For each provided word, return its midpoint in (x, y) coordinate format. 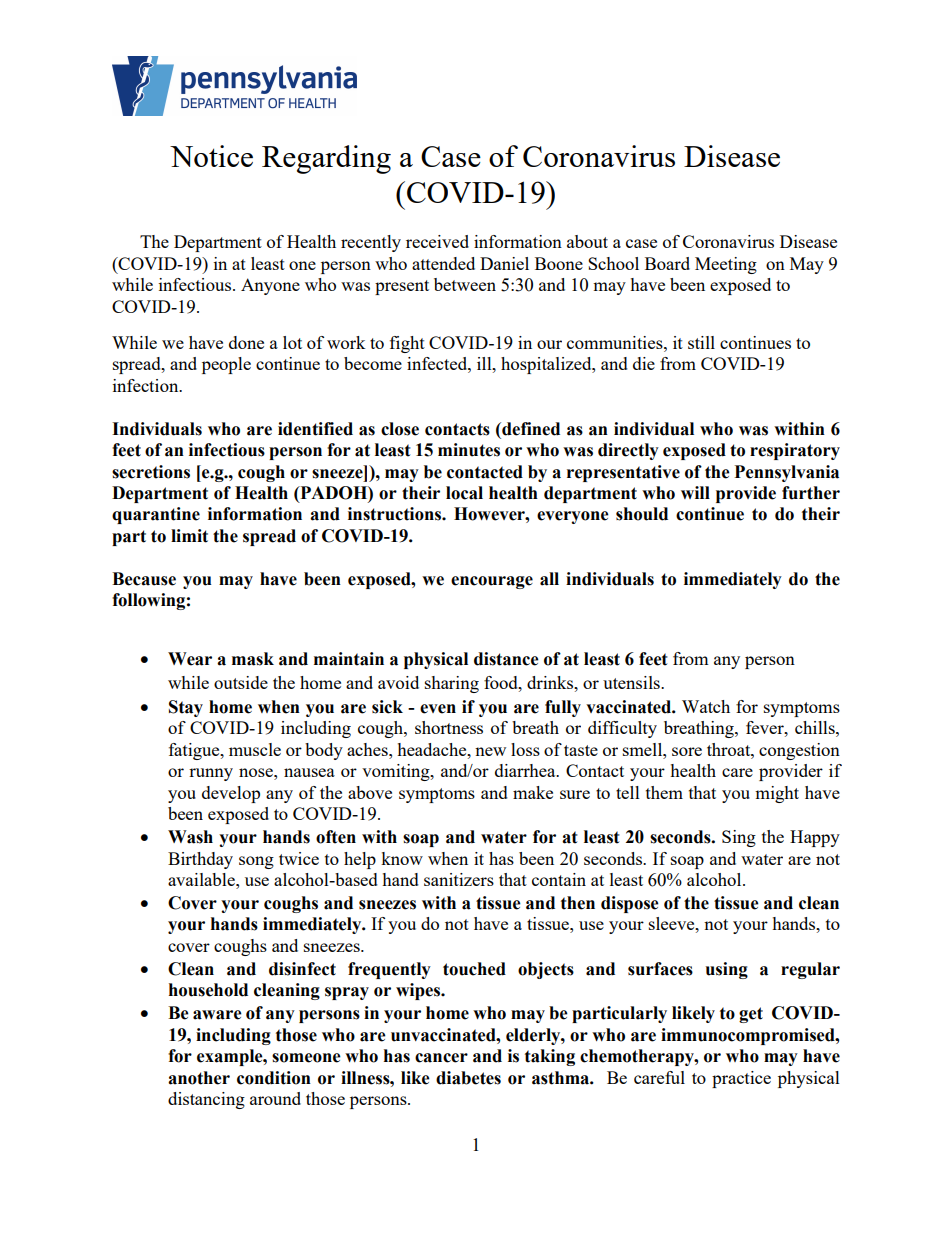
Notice (211, 156)
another (199, 1078)
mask (253, 659)
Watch (706, 706)
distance (506, 659)
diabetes (468, 1078)
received (437, 241)
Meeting (726, 265)
